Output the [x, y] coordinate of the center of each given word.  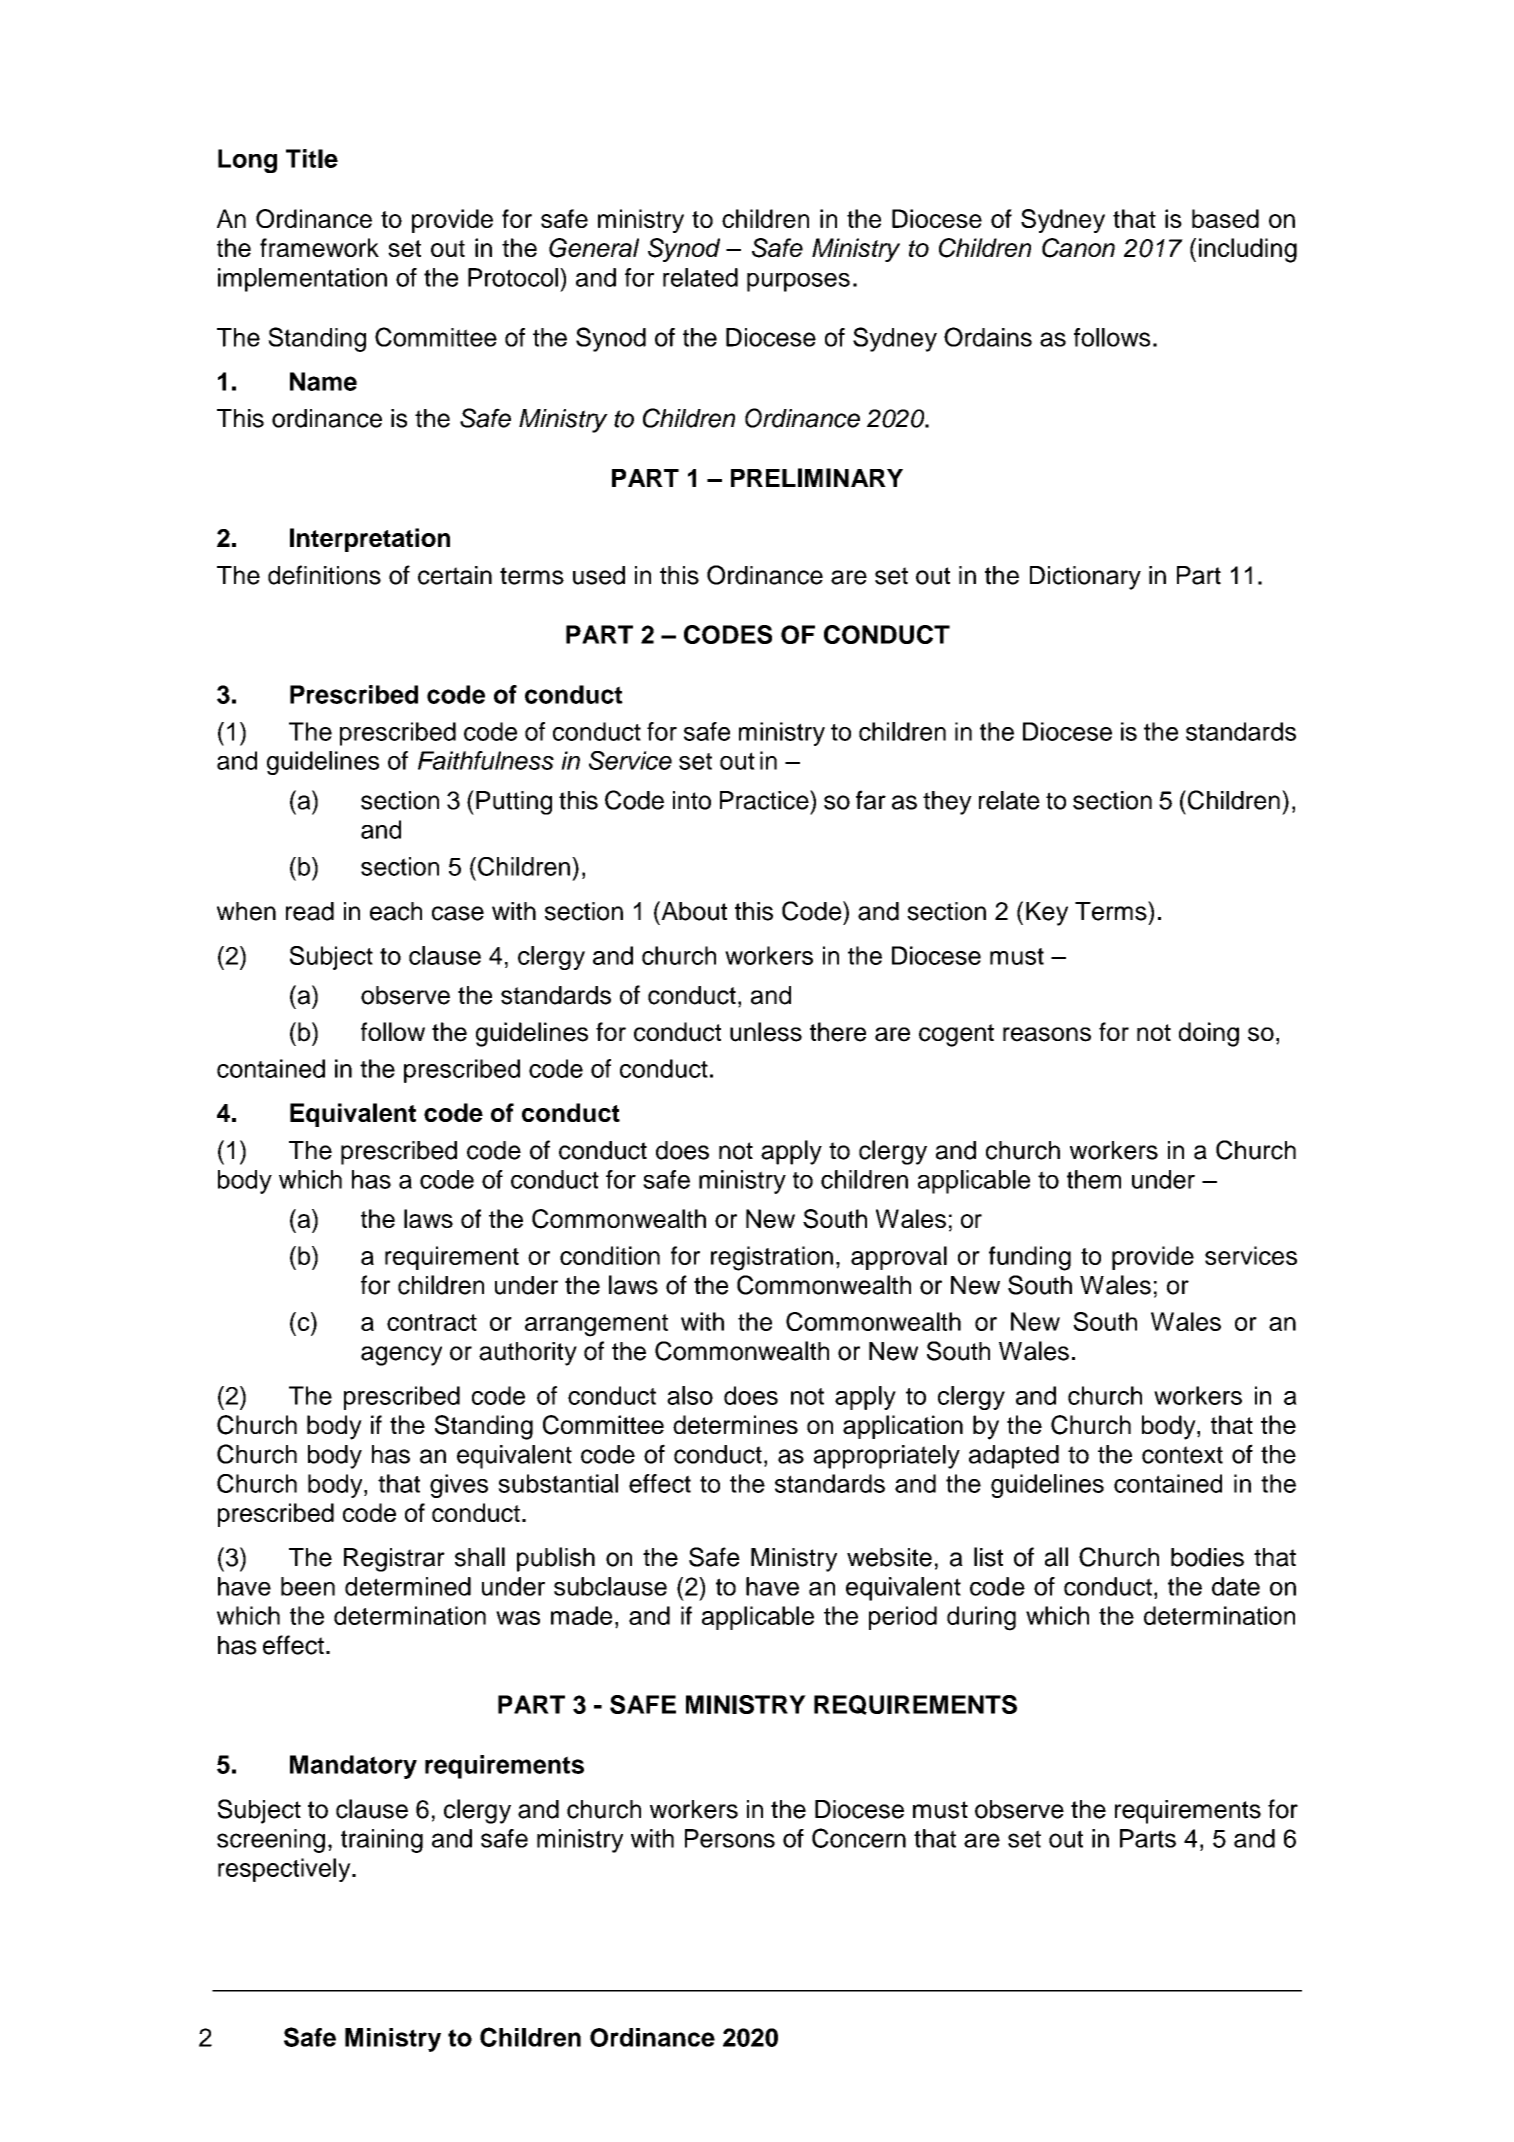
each [396, 911]
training [382, 1841]
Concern [859, 1838]
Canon [1078, 248]
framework [319, 247]
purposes [798, 282]
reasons [1047, 1034]
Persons [730, 1838]
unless [766, 1032]
